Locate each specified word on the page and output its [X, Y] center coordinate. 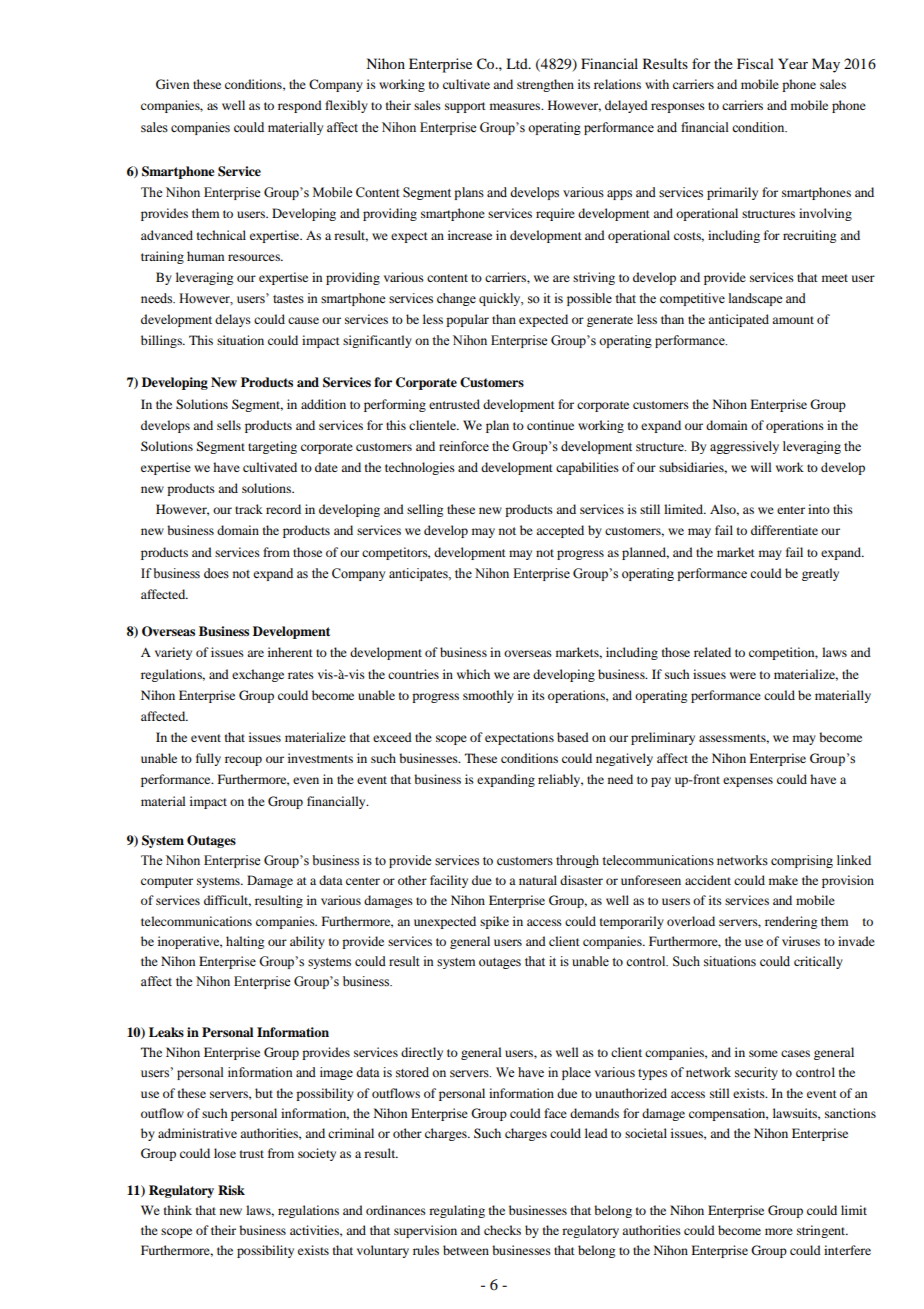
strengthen [545, 85]
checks [502, 1230]
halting [245, 942]
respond [300, 106]
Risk [231, 1190]
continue [550, 425]
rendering [791, 922]
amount [793, 320]
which [473, 674]
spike [494, 922]
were [743, 675]
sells [229, 425]
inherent [290, 652]
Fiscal [755, 63]
